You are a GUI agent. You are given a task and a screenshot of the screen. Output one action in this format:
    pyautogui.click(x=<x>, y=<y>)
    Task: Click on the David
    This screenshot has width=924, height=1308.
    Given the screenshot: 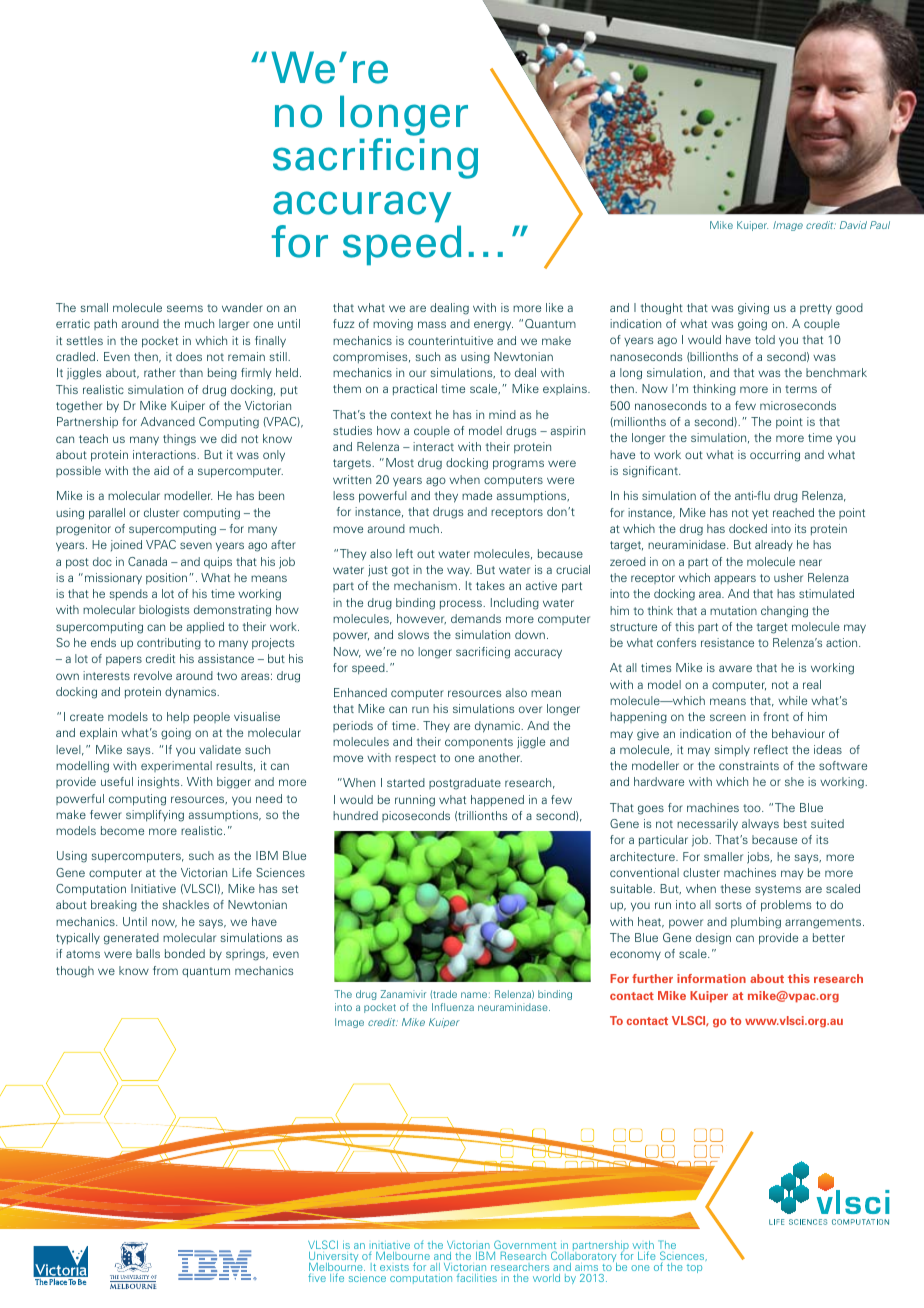 What is the action you would take?
    pyautogui.click(x=853, y=225)
